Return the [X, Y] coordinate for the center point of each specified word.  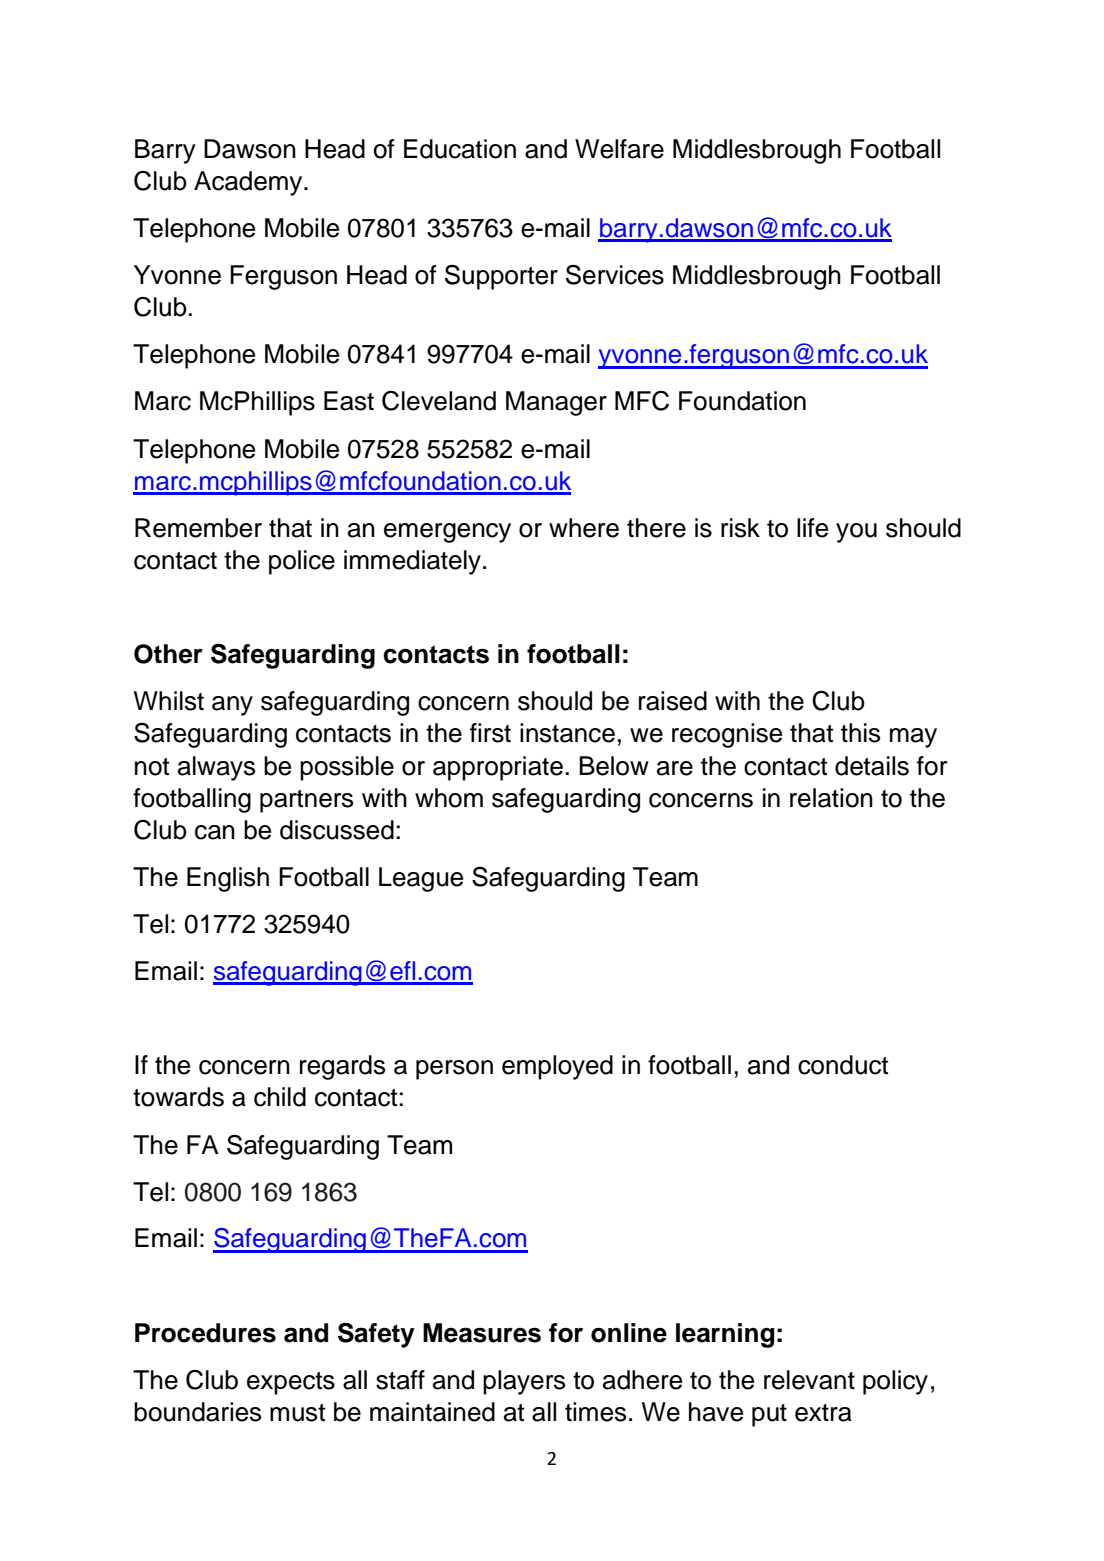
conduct [843, 1065]
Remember [198, 528]
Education [460, 149]
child [280, 1097]
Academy [249, 183]
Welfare [619, 149]
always [216, 768]
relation [831, 798]
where [584, 528]
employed [557, 1067]
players [524, 1382]
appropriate [498, 768]
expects [291, 1383]
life [812, 528]
